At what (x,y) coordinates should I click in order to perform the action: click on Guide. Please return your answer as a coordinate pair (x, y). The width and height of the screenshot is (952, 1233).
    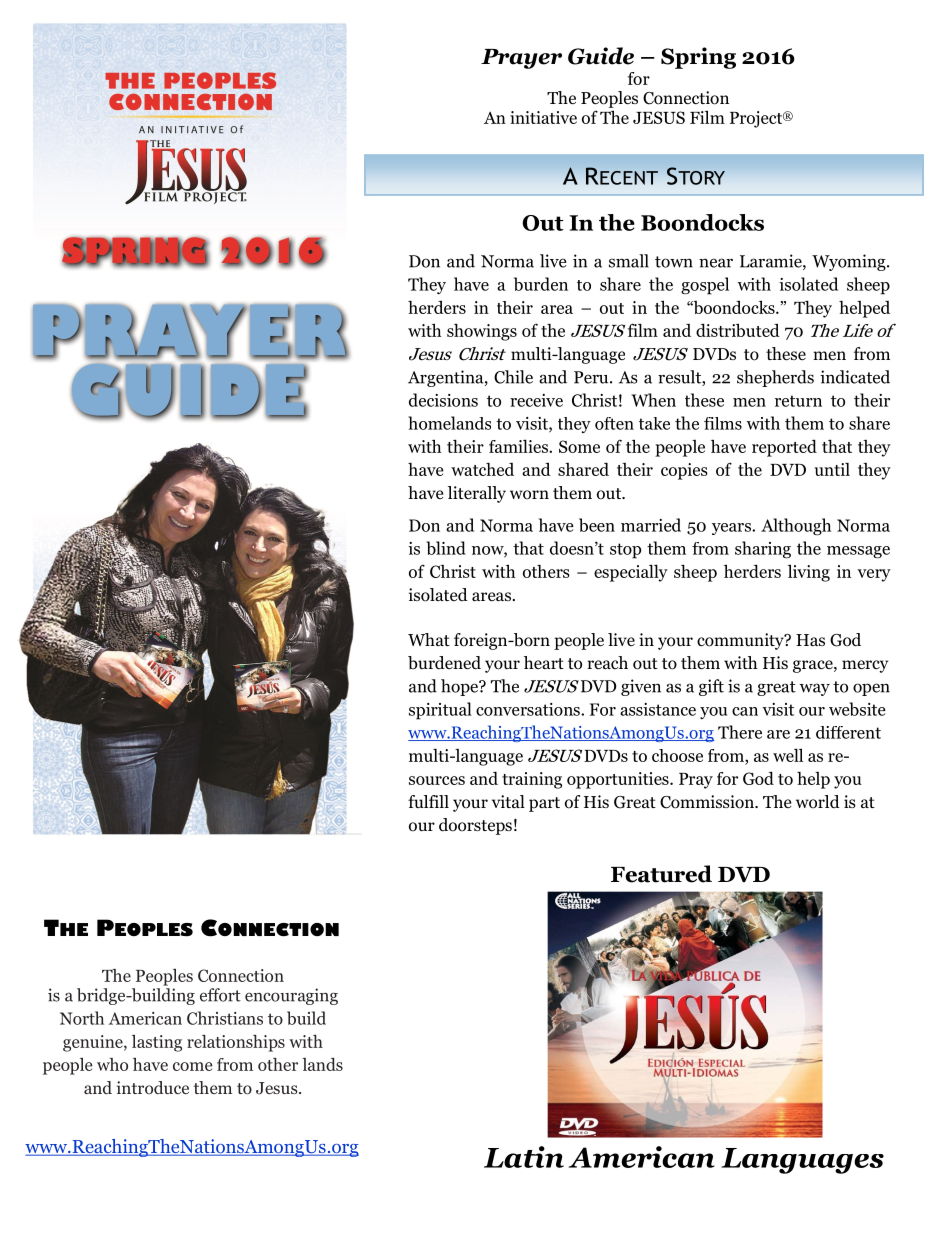
    Looking at the image, I should click on (601, 56).
